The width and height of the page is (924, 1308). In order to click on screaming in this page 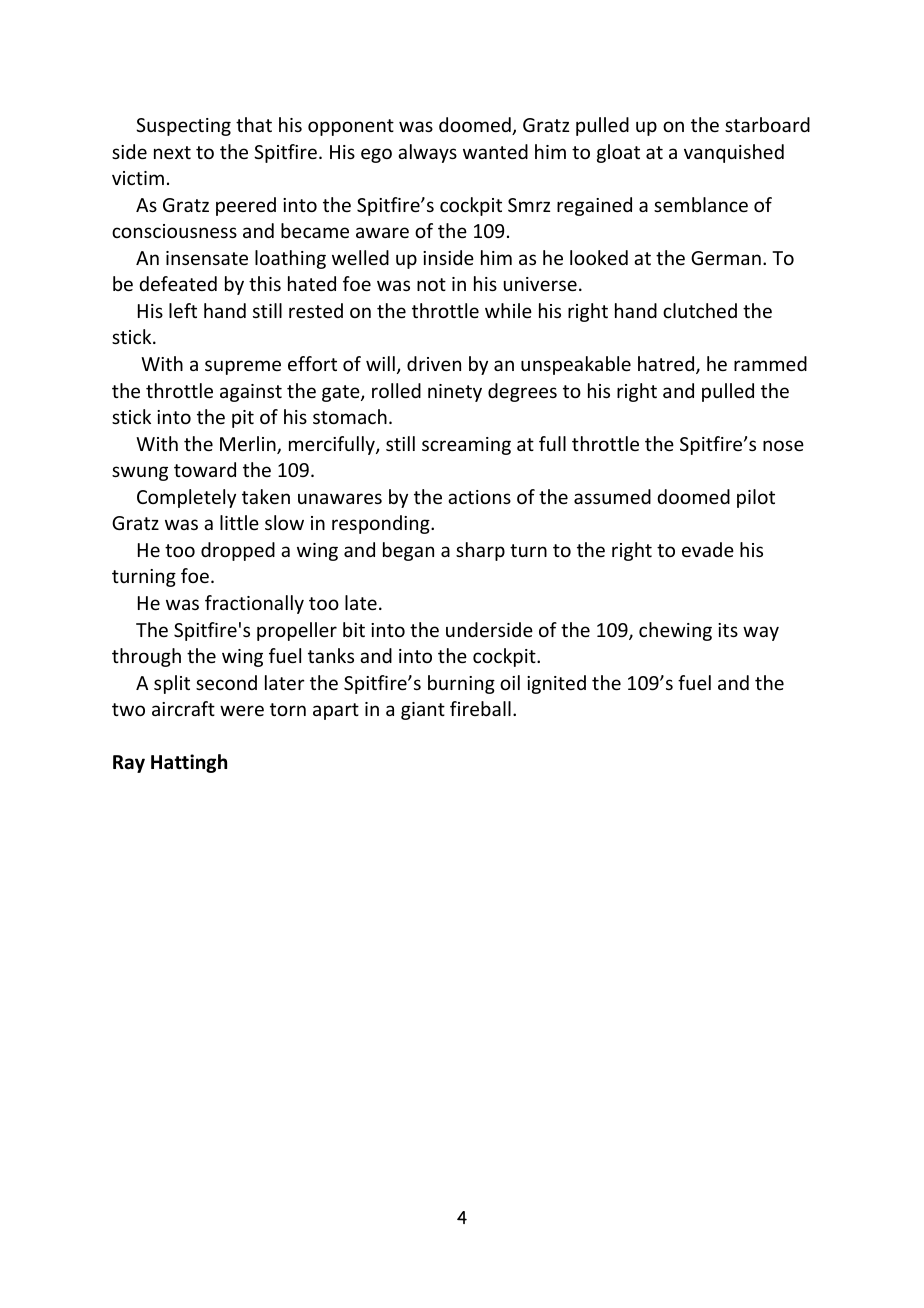, I will do `click(466, 446)`.
